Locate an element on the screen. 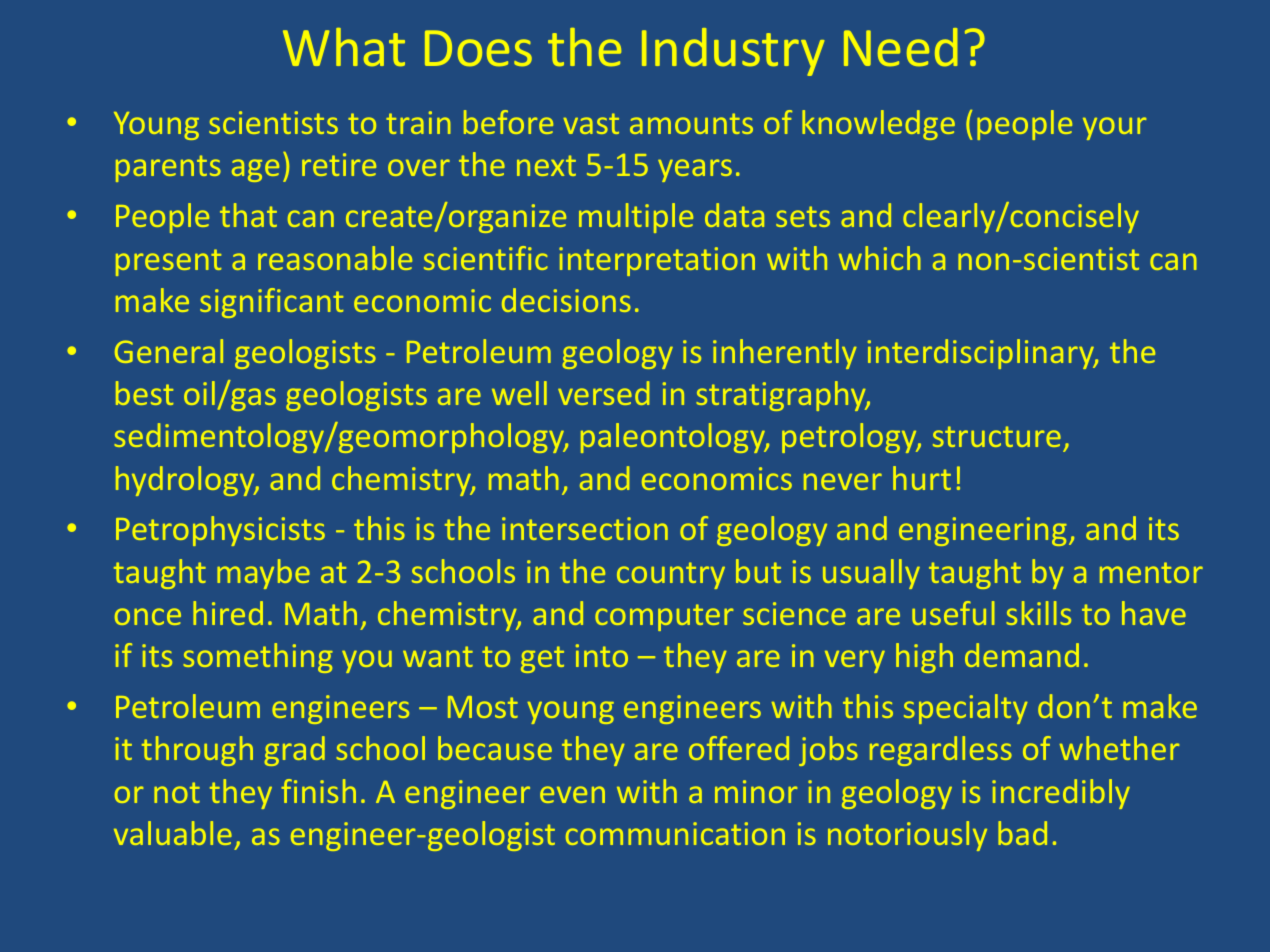  What is located at coordinates (344, 47).
